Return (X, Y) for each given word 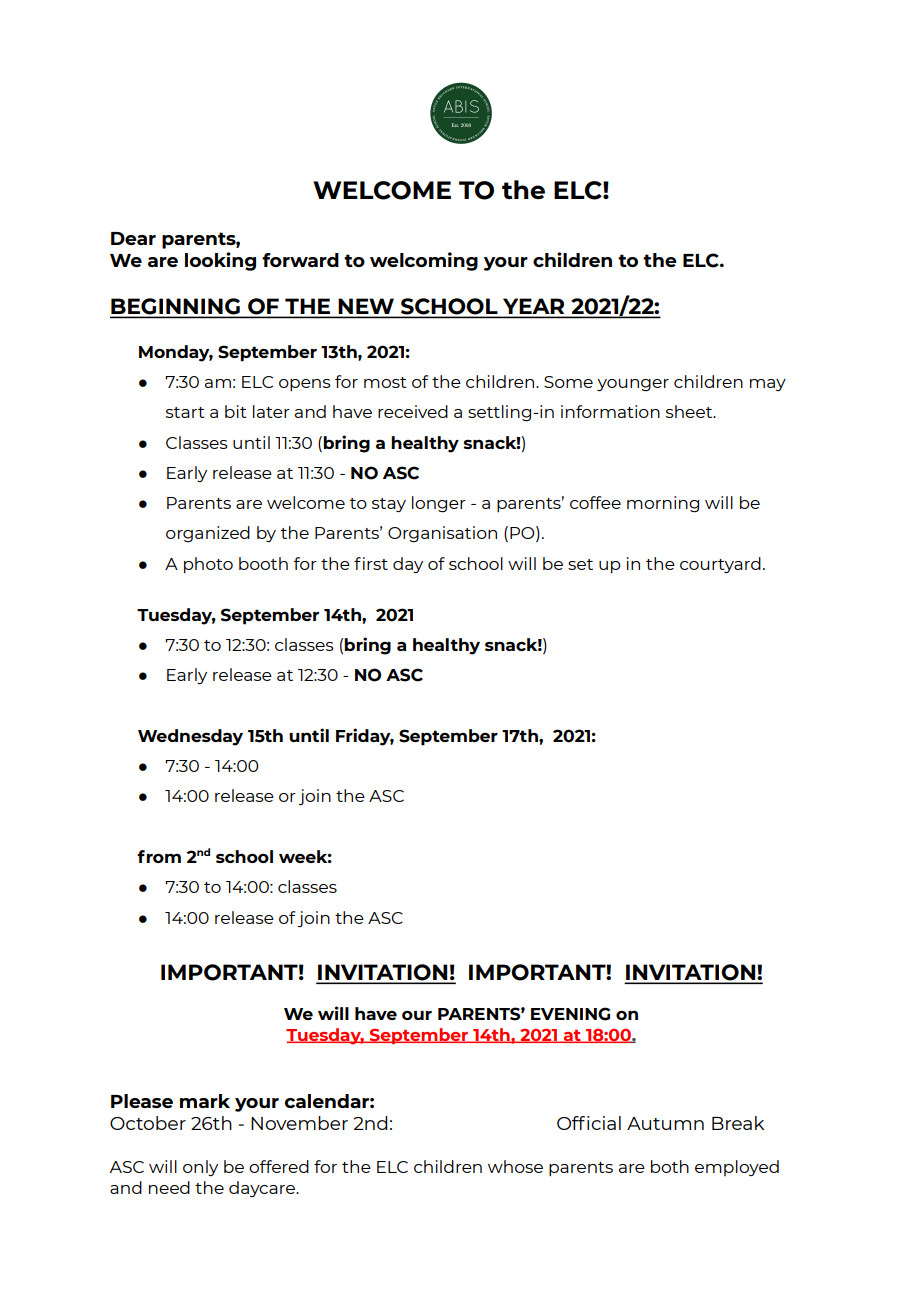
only (200, 1168)
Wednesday (190, 737)
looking (220, 261)
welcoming (424, 261)
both (670, 1166)
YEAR (534, 307)
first (371, 563)
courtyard (720, 565)
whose (515, 1166)
